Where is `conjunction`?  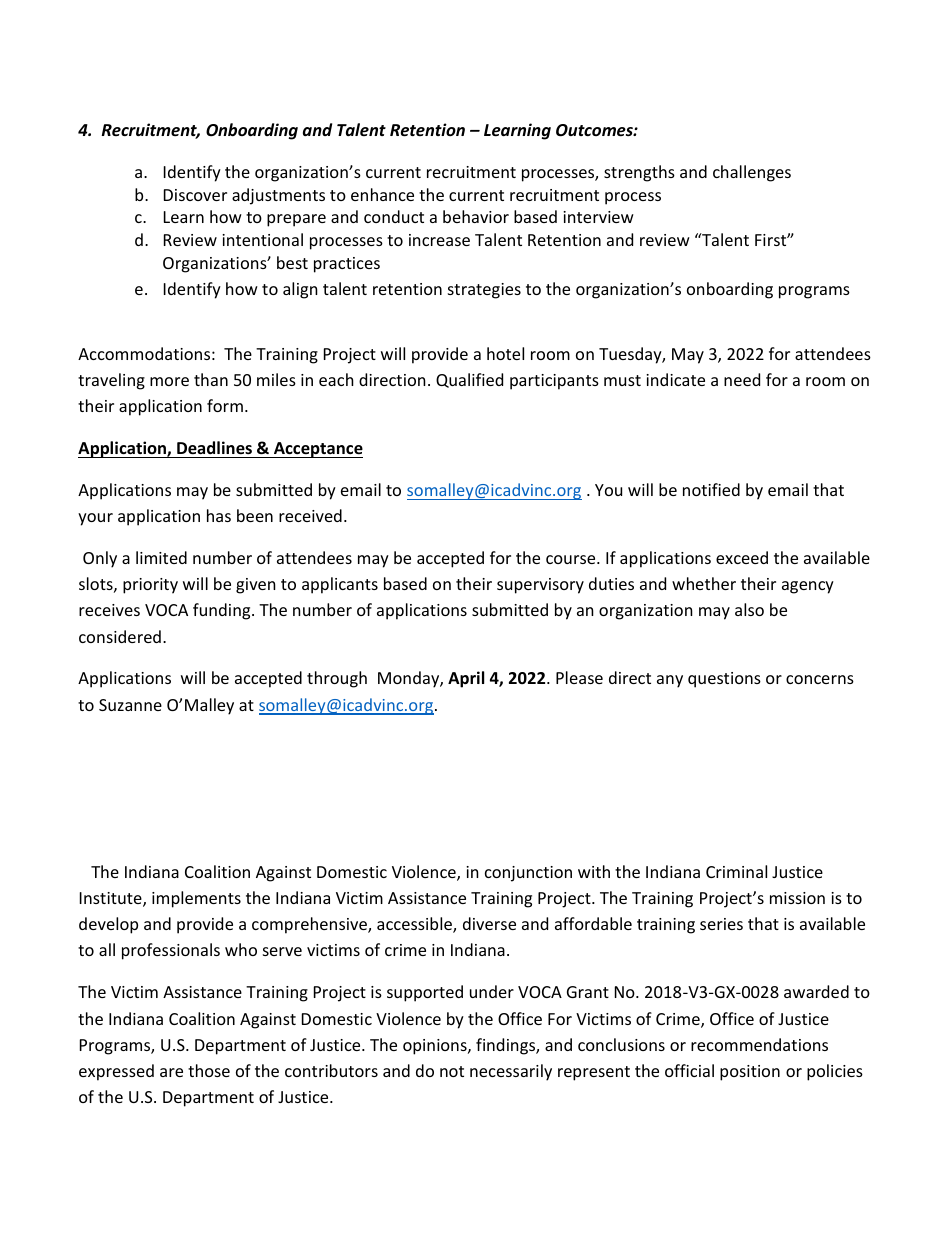 conjunction is located at coordinates (528, 874).
